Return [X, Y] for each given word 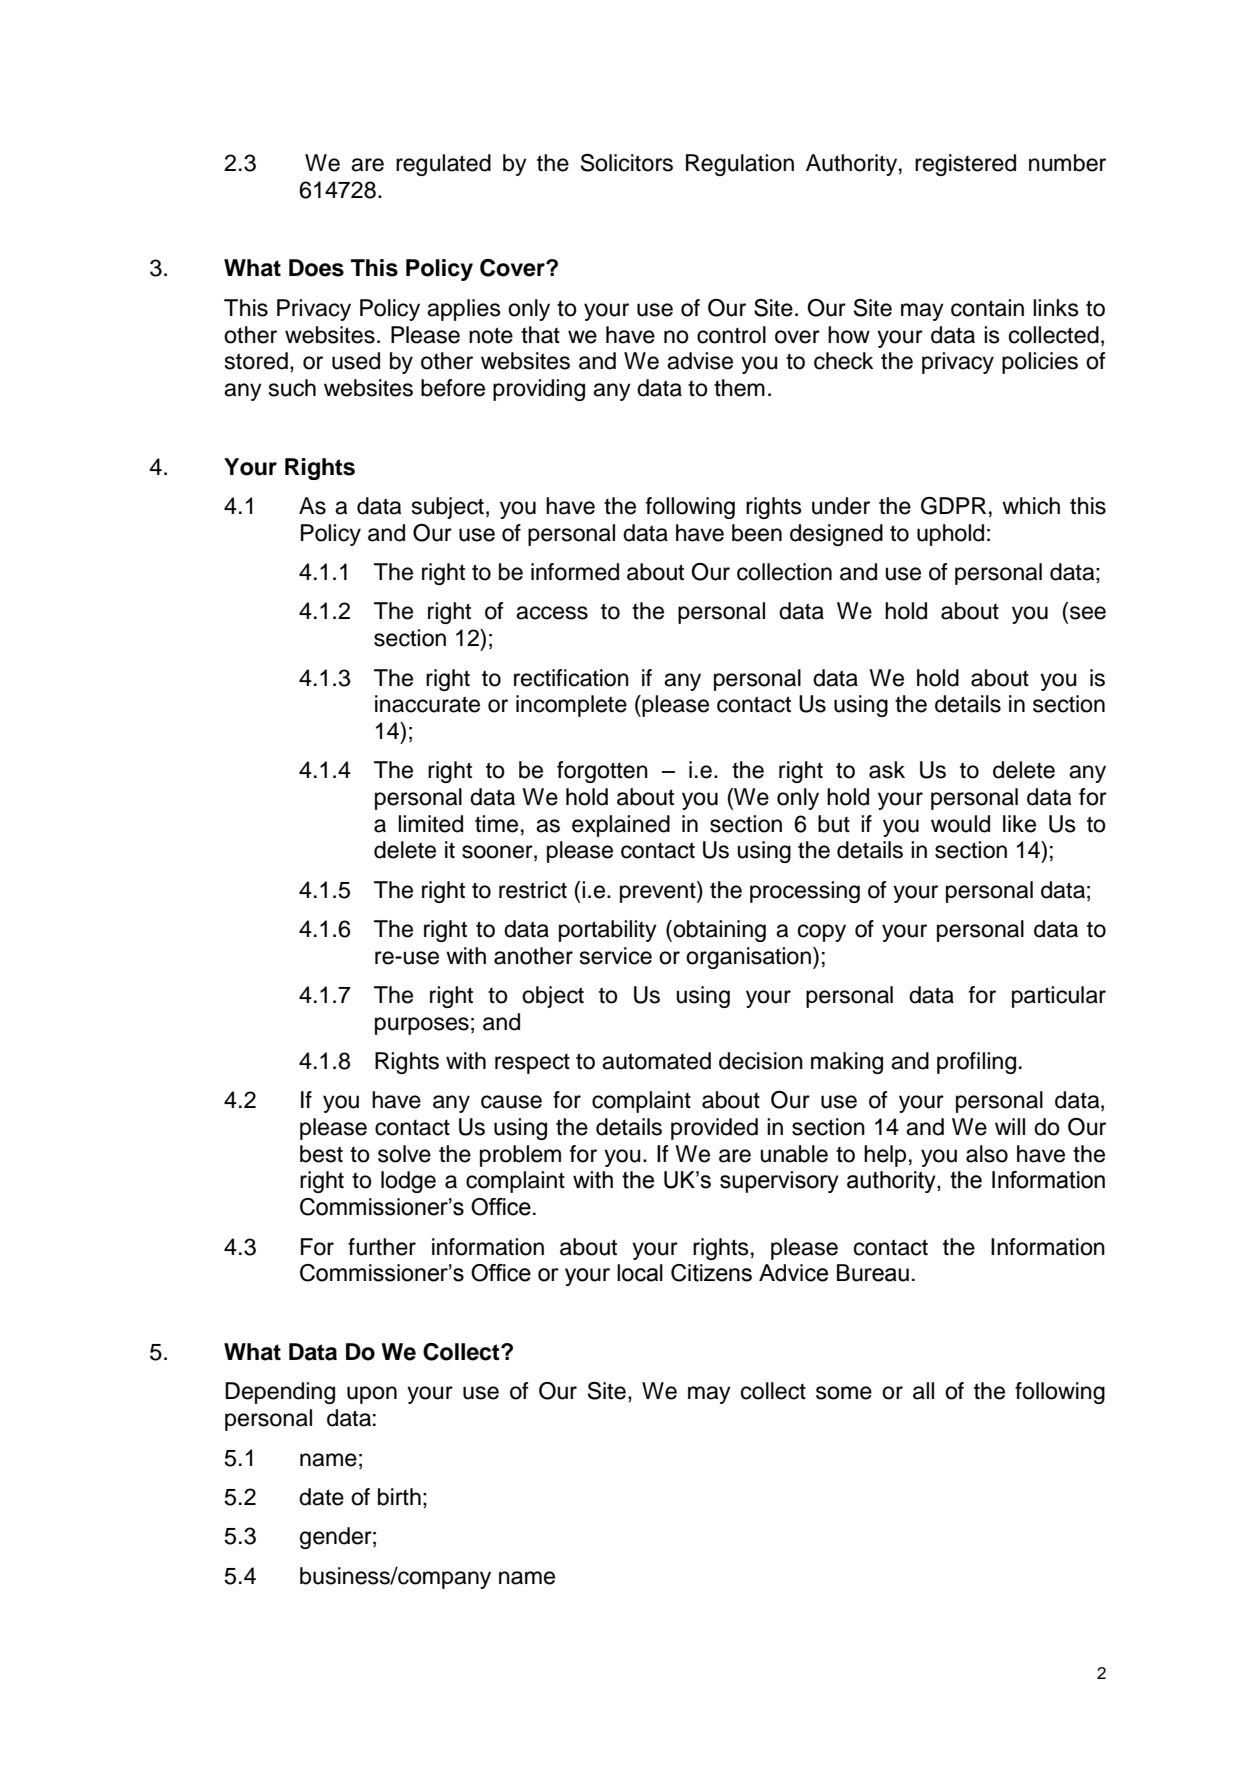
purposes [422, 1026]
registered [965, 165]
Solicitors [627, 163]
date [321, 1497]
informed [575, 572]
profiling [976, 1063]
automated [656, 1061]
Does [316, 268]
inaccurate [427, 704]
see [1088, 613]
